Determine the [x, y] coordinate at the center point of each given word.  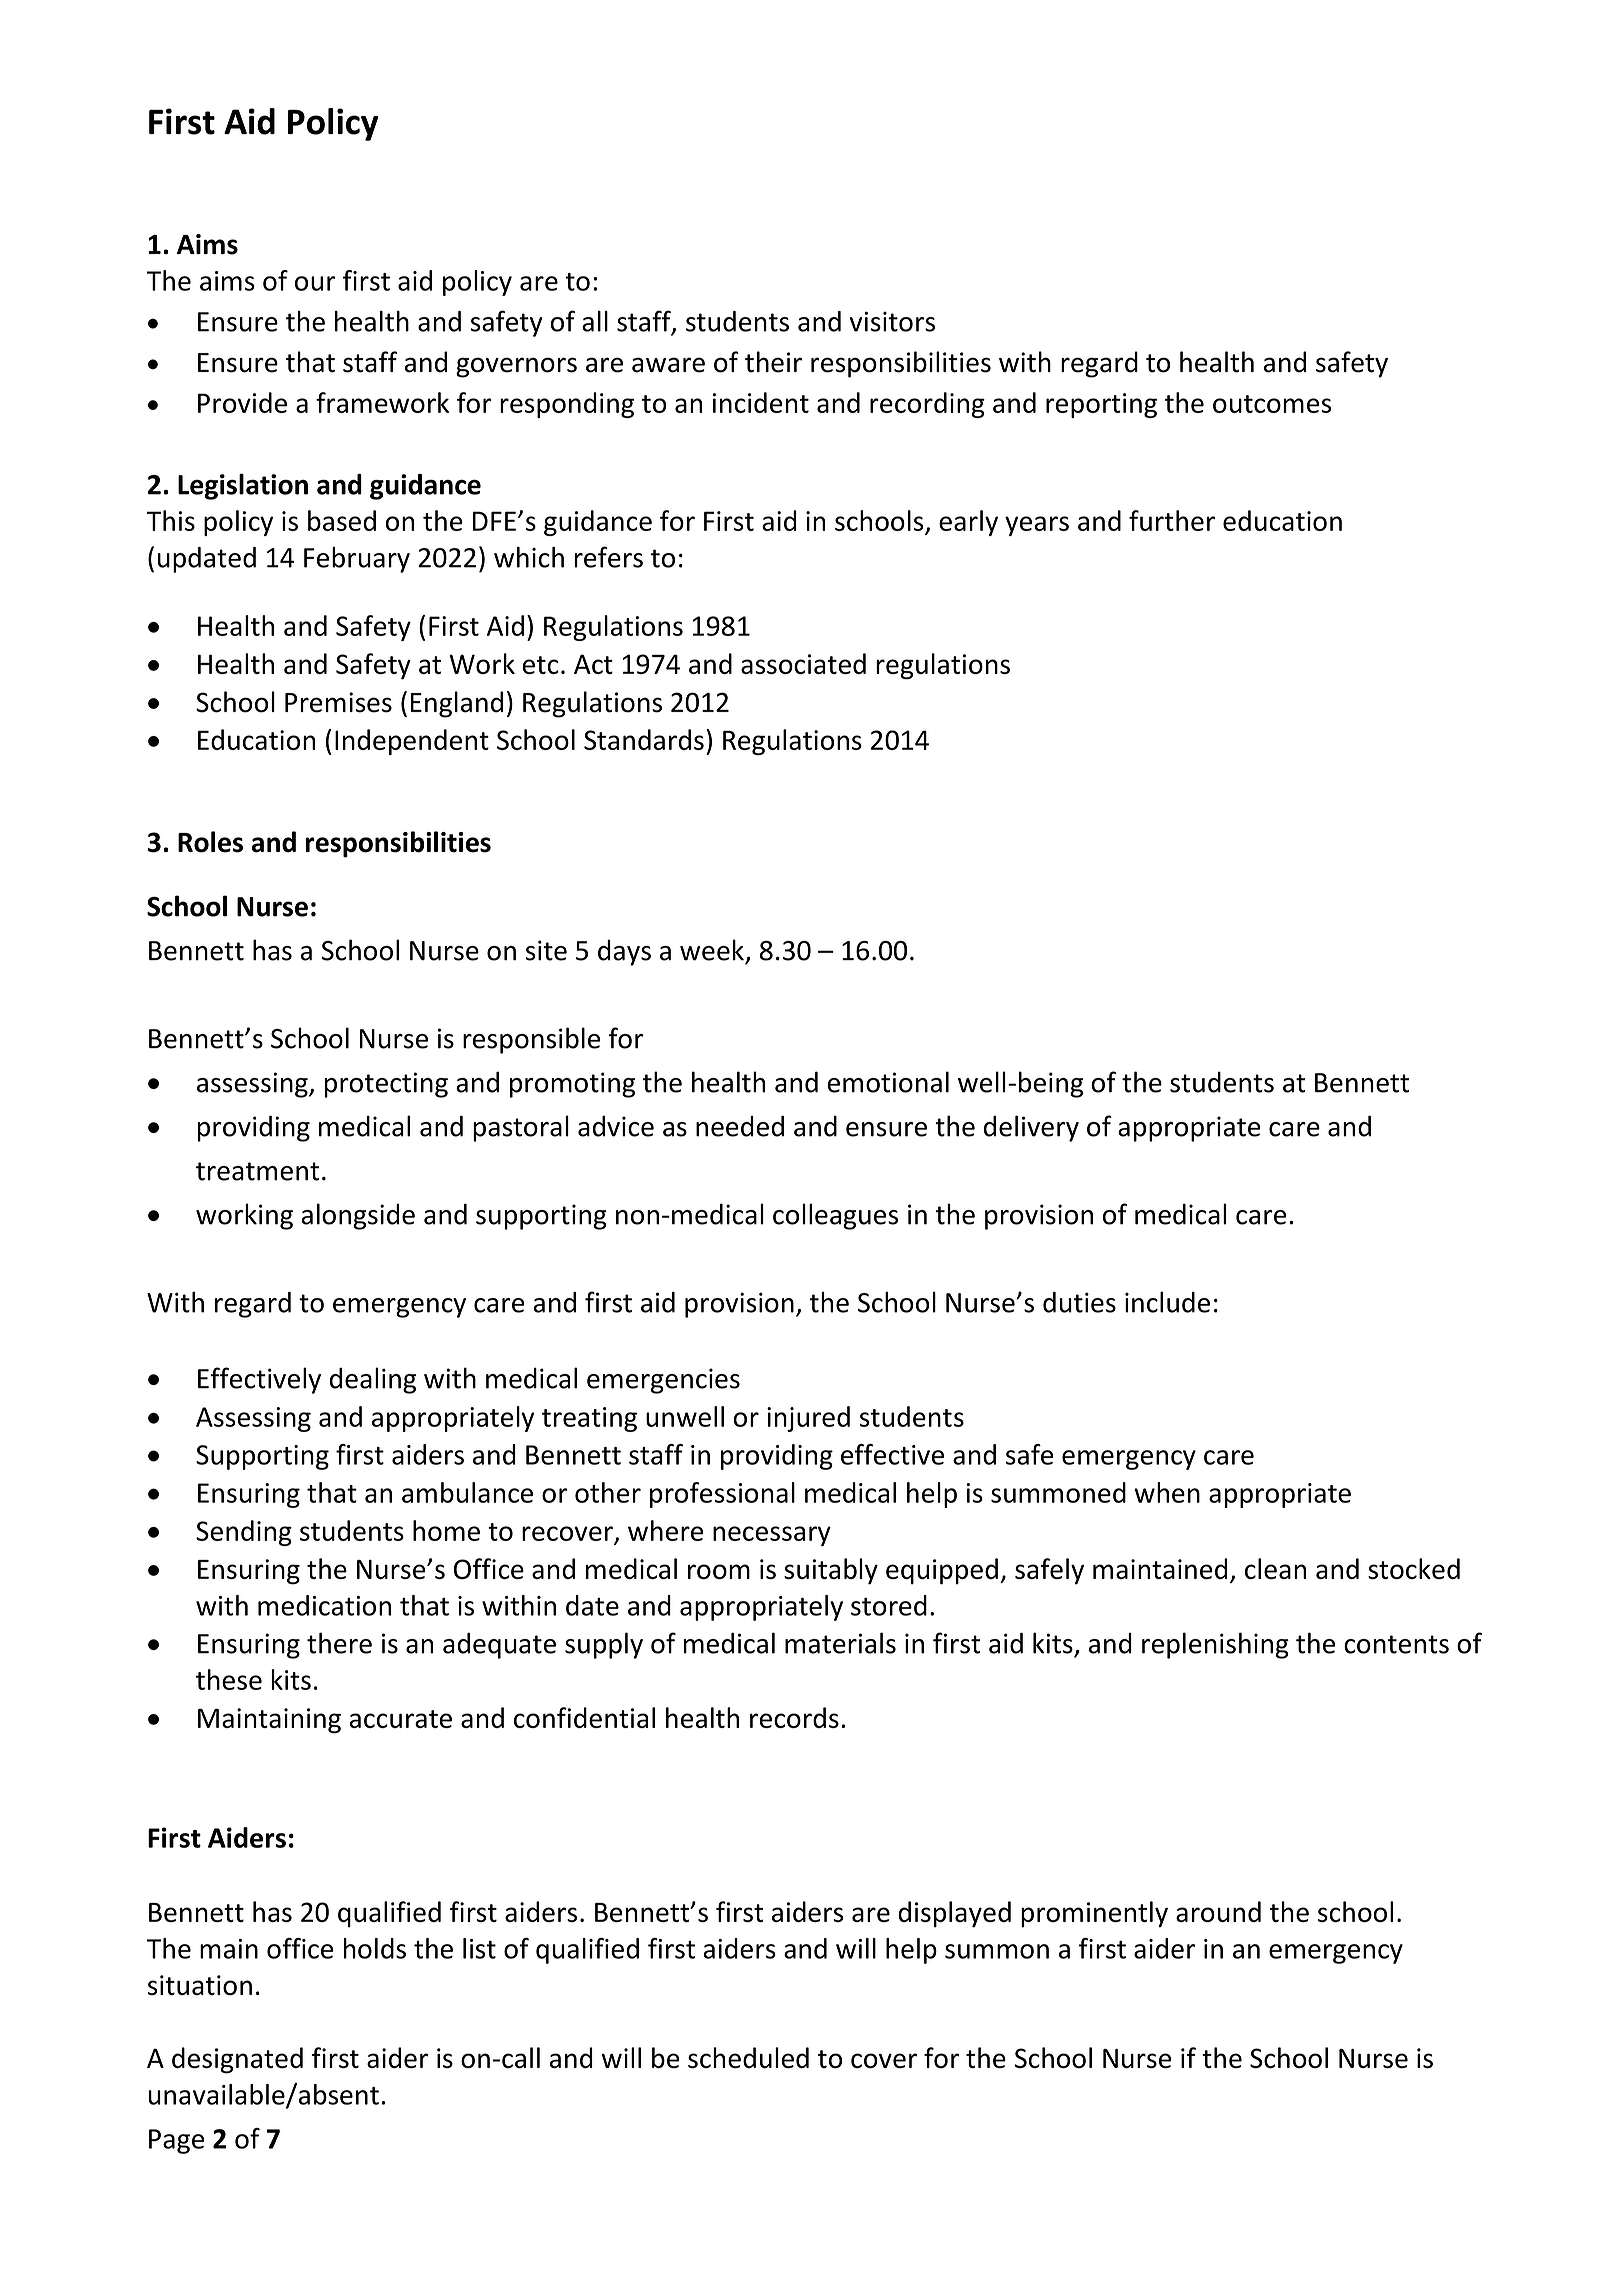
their [773, 362]
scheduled [748, 2057]
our [315, 283]
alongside [358, 1216]
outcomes [1272, 404]
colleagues [835, 1216]
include [1167, 1302]
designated [237, 2060]
